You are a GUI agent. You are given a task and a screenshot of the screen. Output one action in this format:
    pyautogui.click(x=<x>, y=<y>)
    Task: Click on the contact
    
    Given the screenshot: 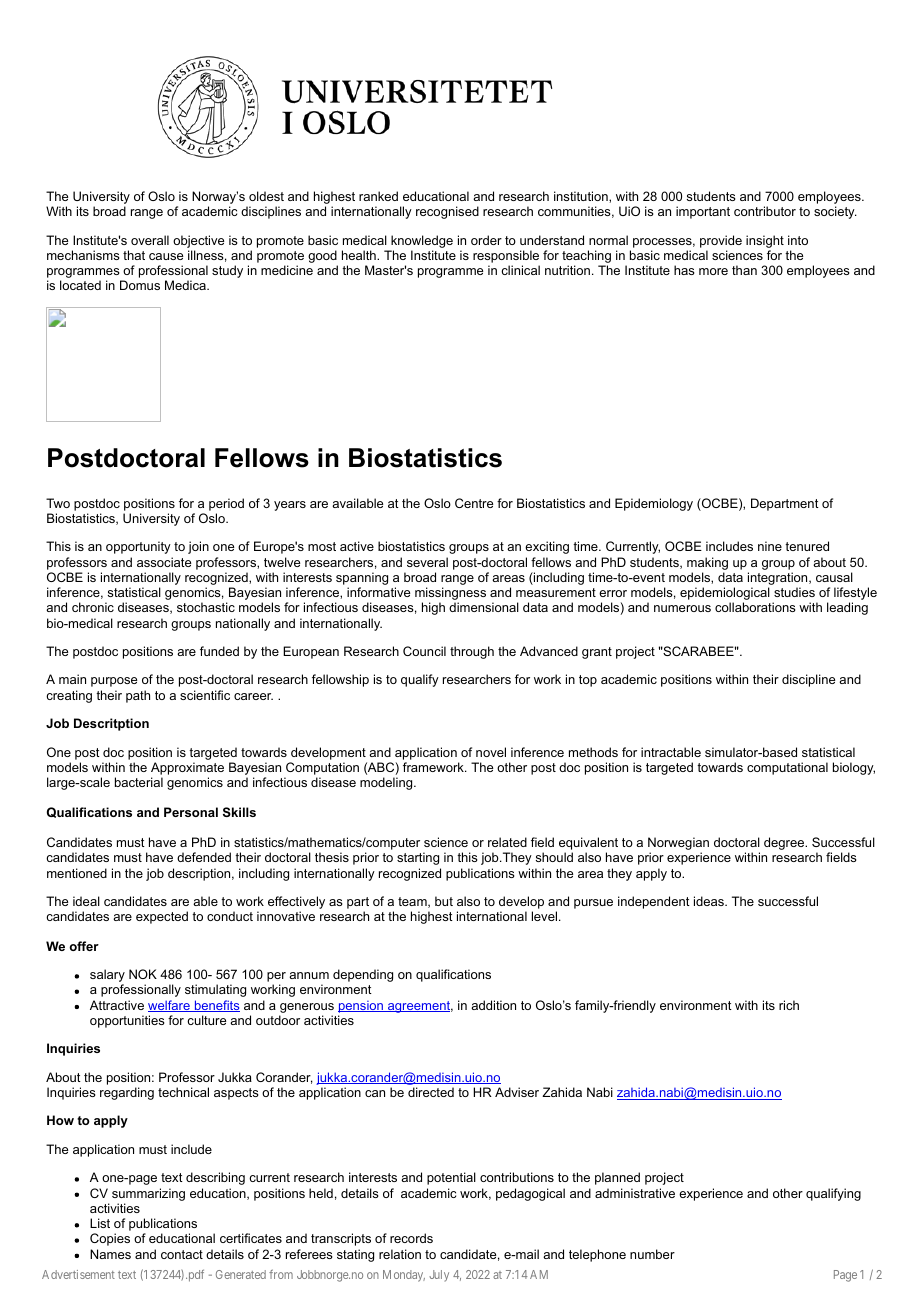 What is the action you would take?
    pyautogui.click(x=182, y=1254)
